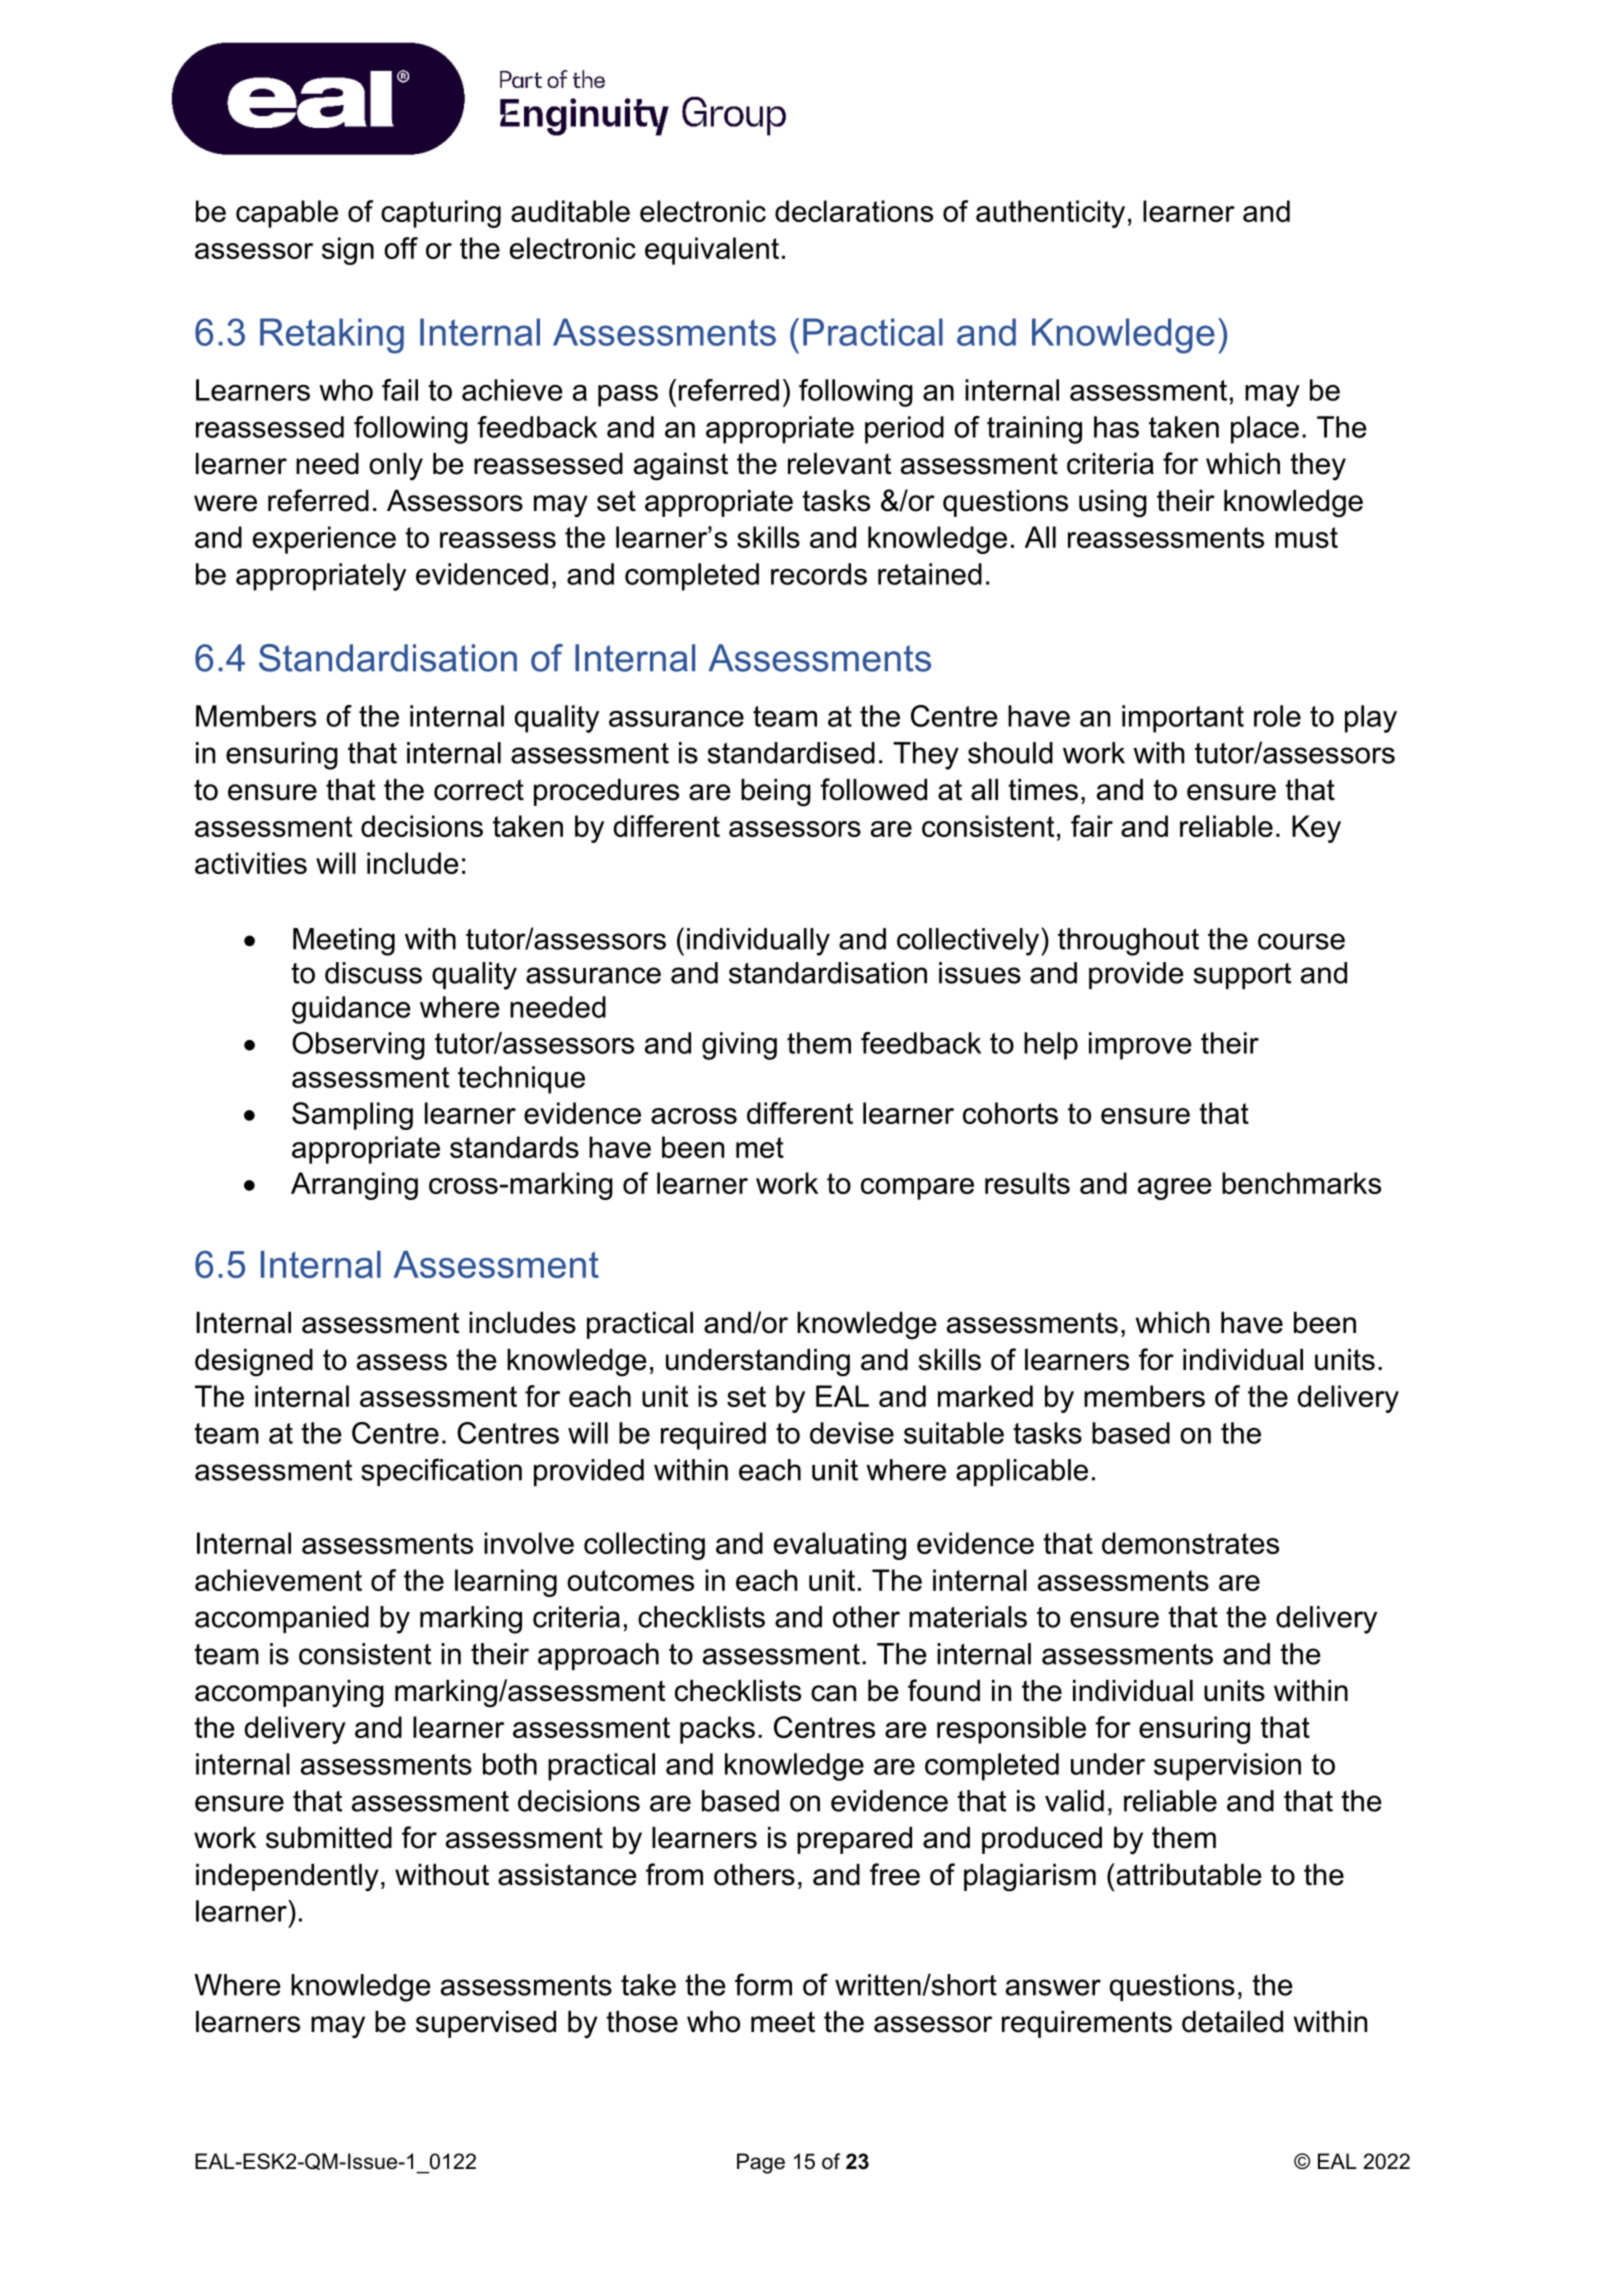  Describe the element at coordinates (854, 211) in the screenshot. I see `declarations` at that location.
